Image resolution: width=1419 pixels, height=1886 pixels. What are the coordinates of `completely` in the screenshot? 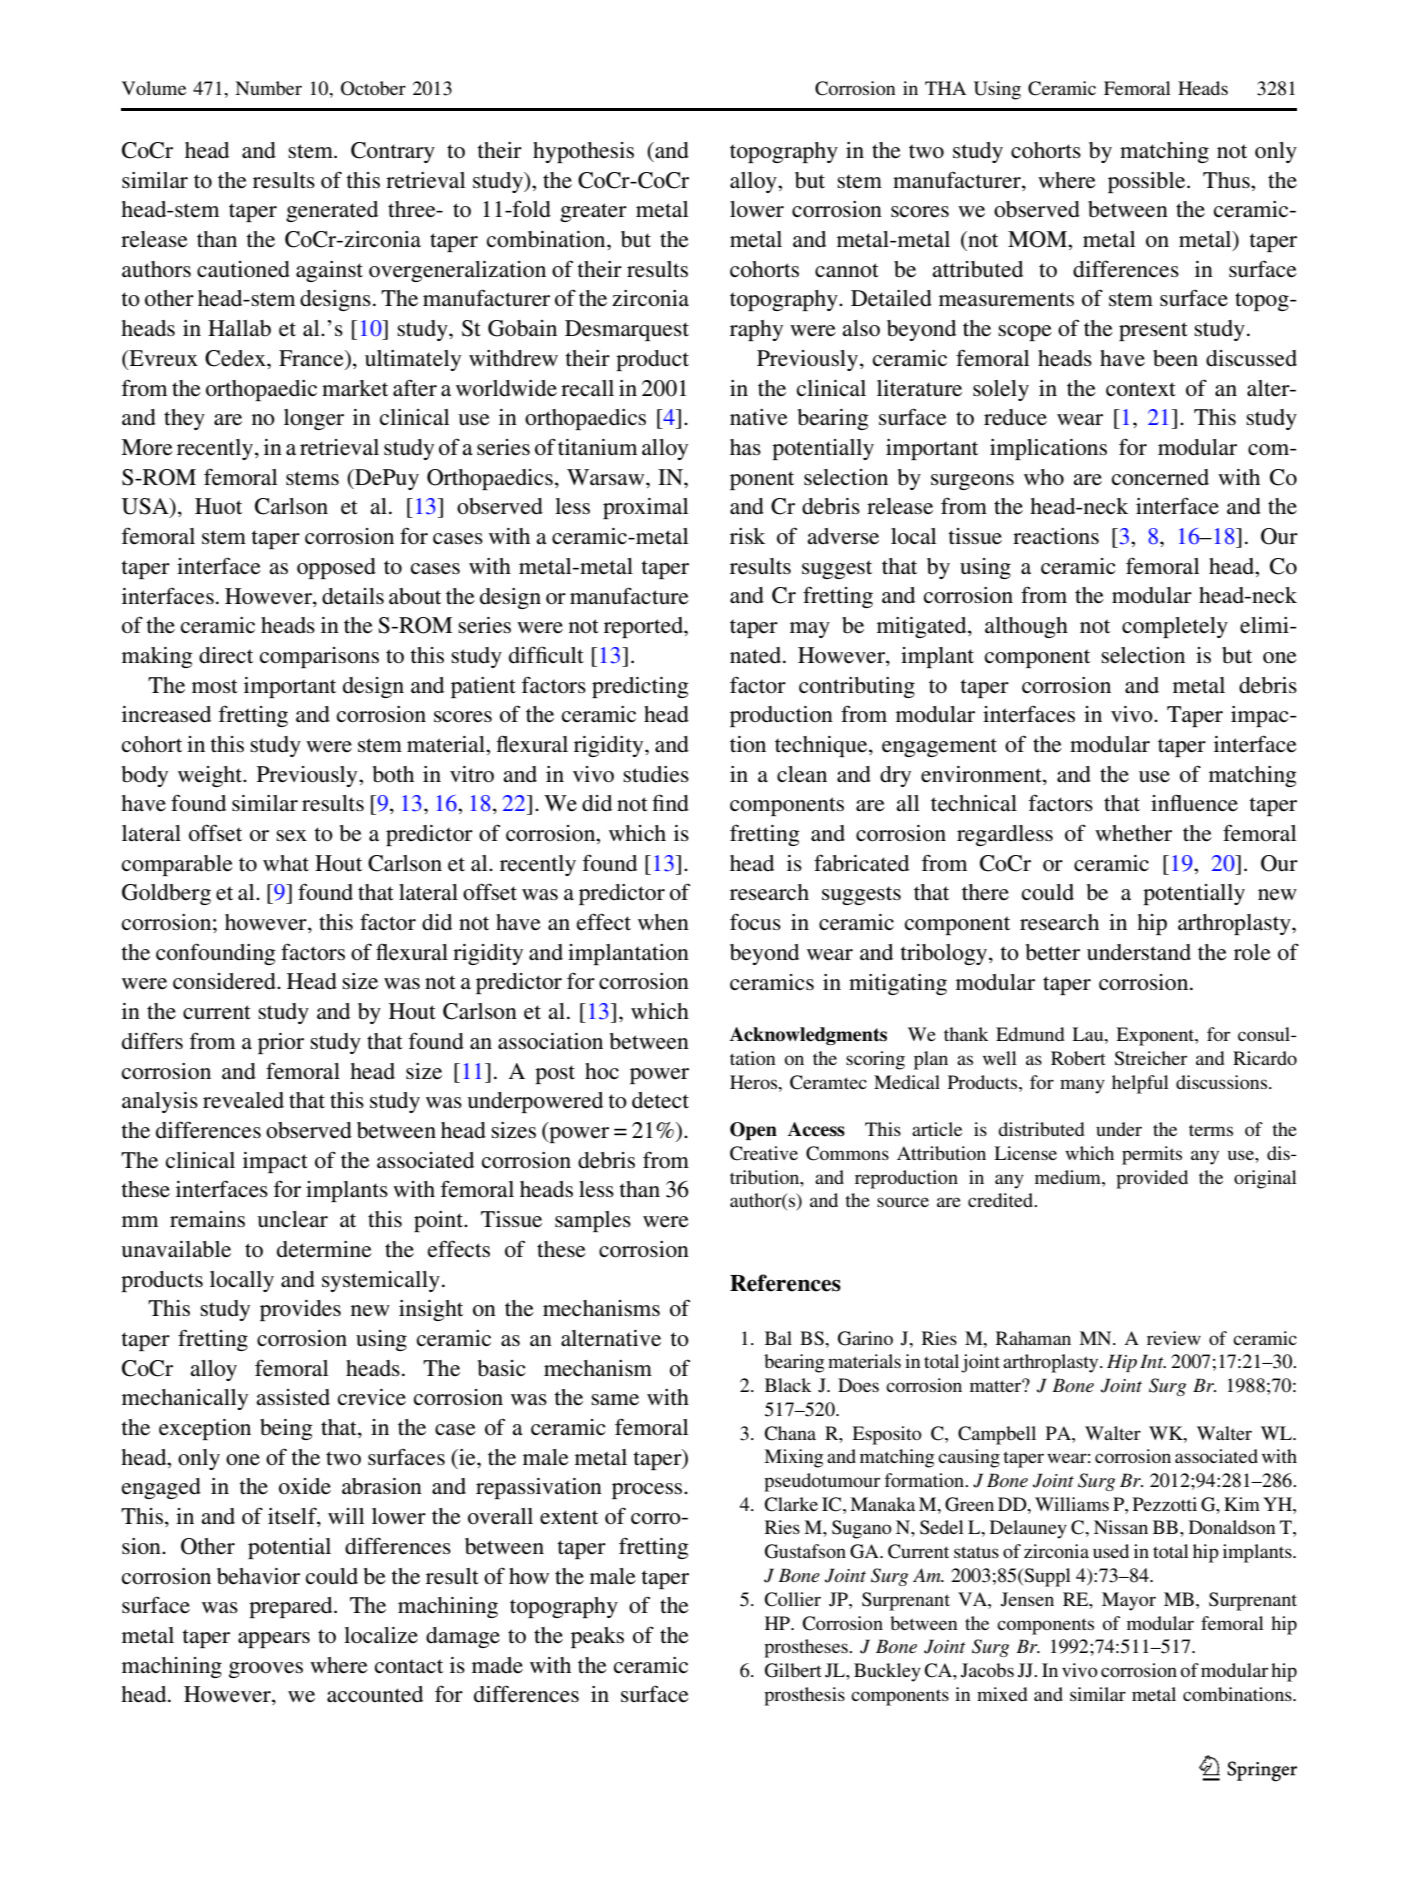 It's located at (1175, 627).
